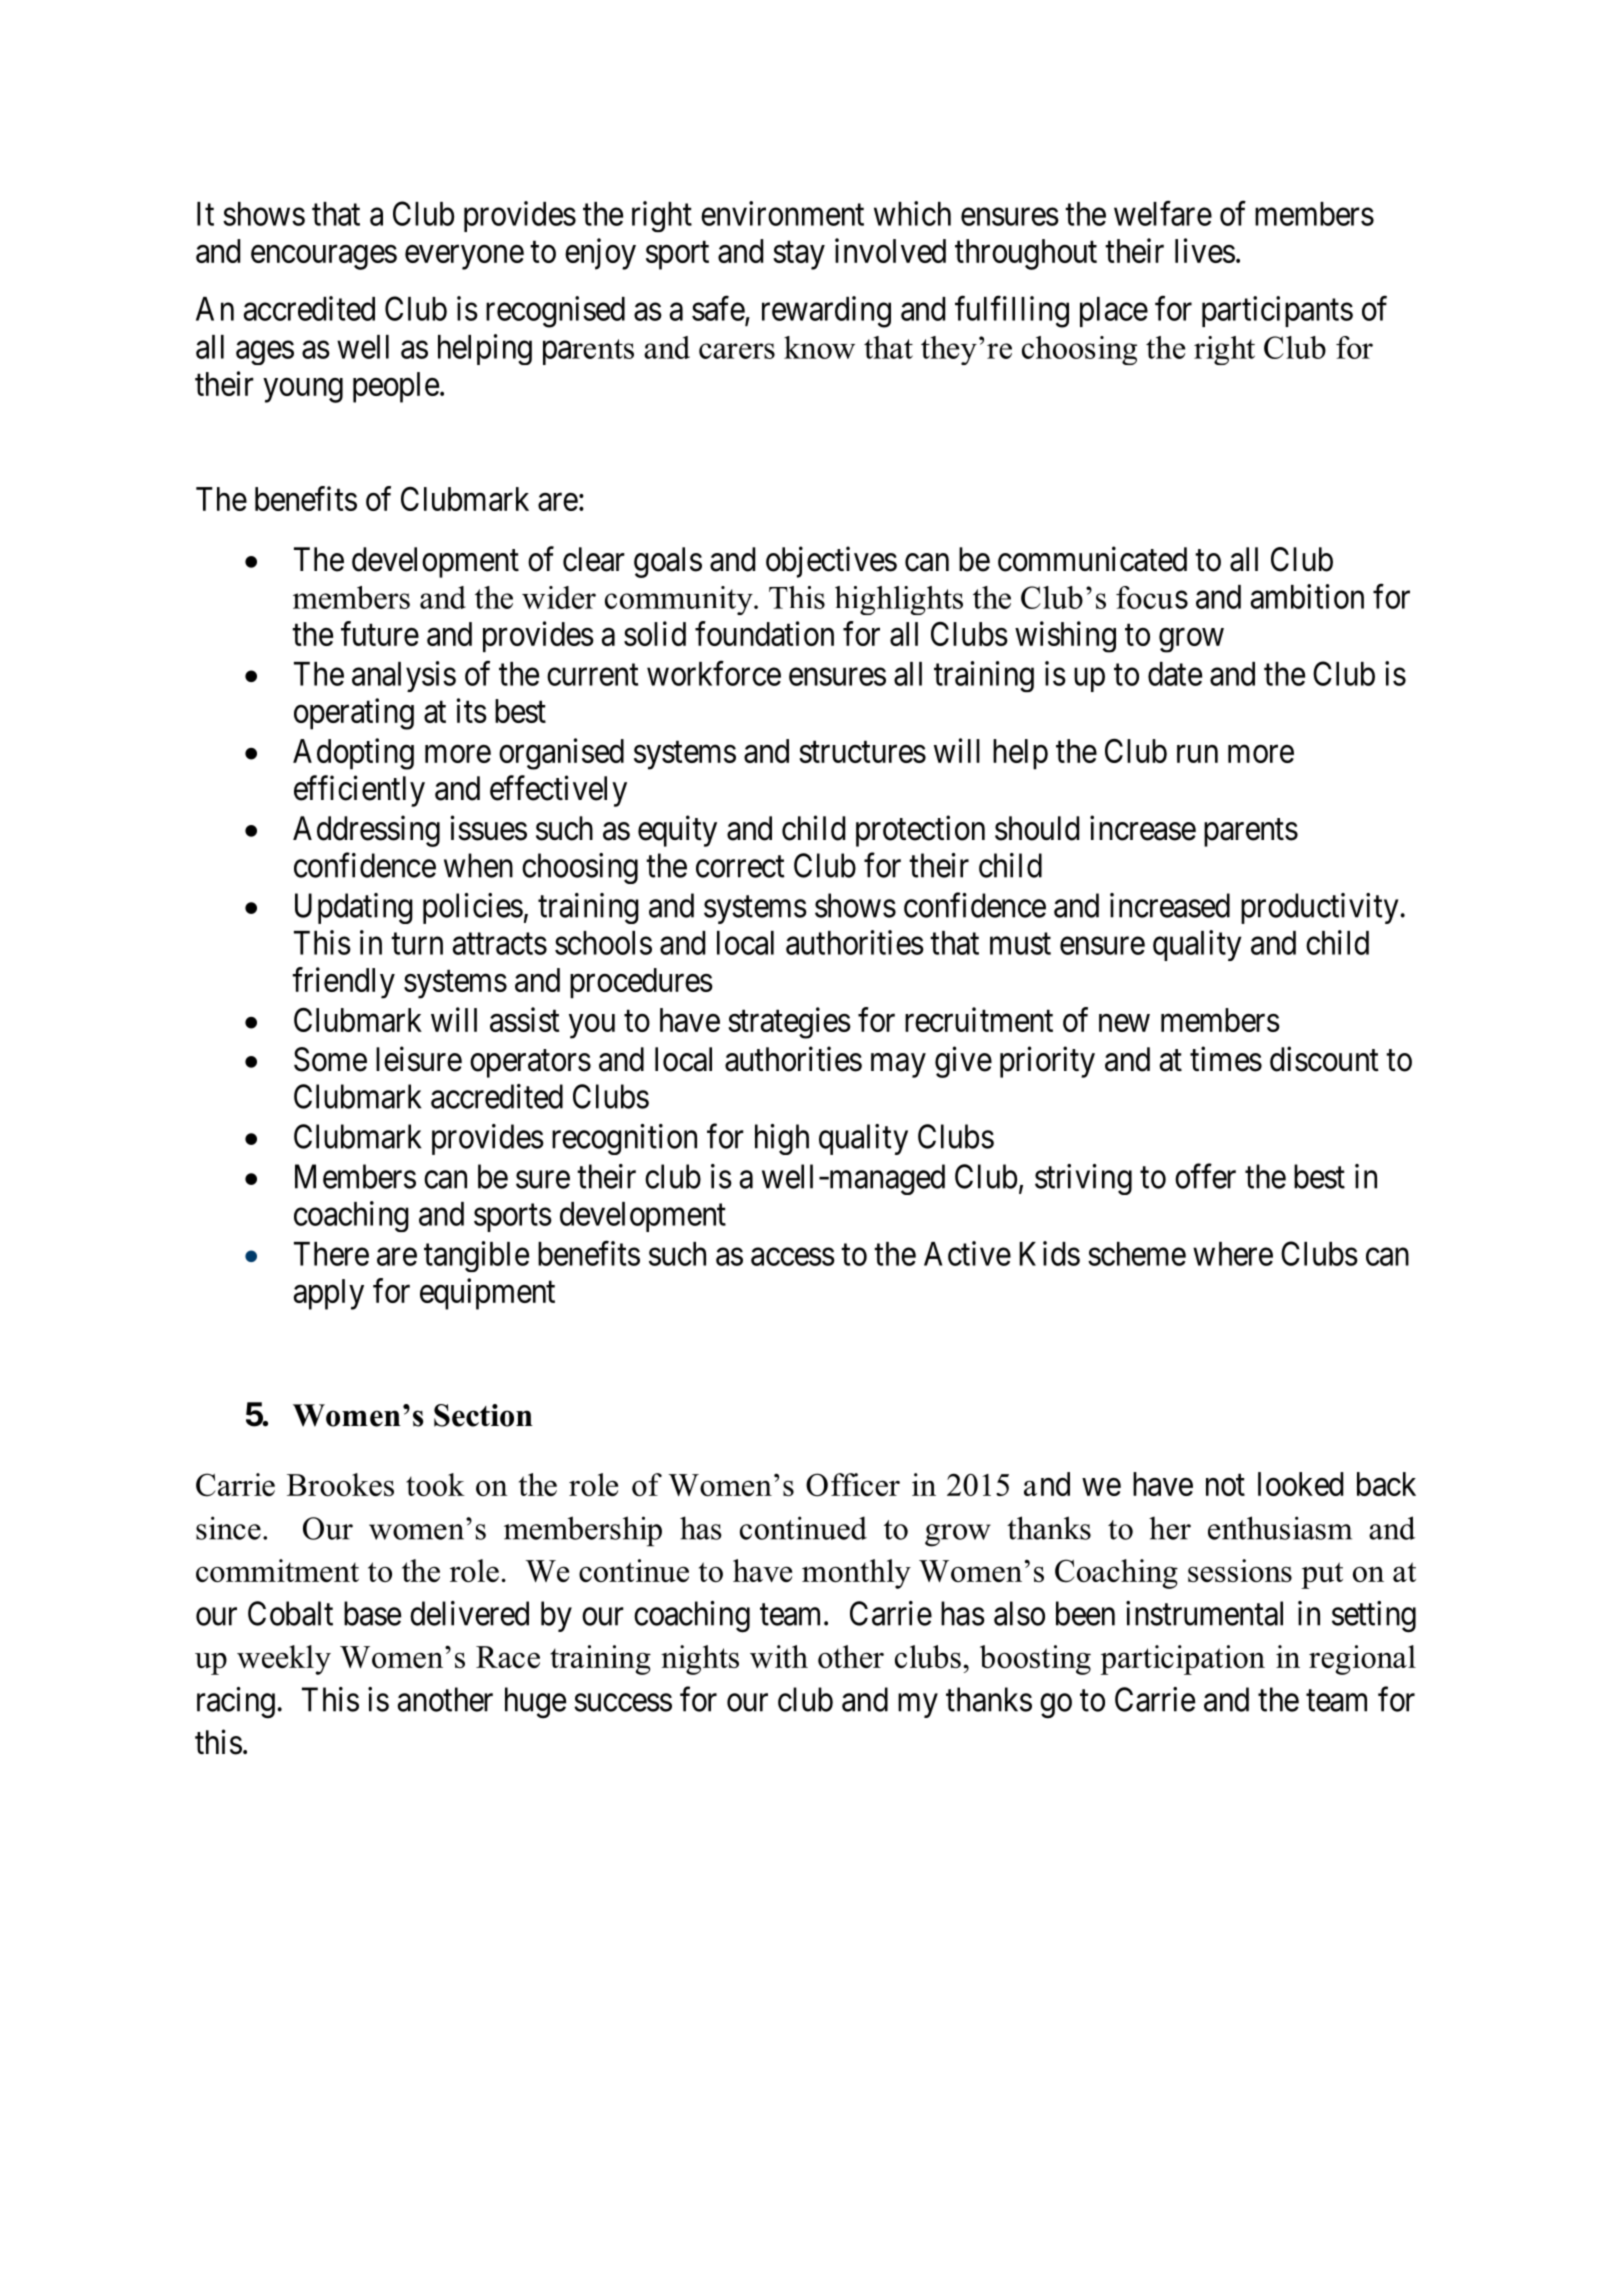 This page has width=1612, height=2281. Describe the element at coordinates (1163, 213) in the page. I see `welfare` at that location.
